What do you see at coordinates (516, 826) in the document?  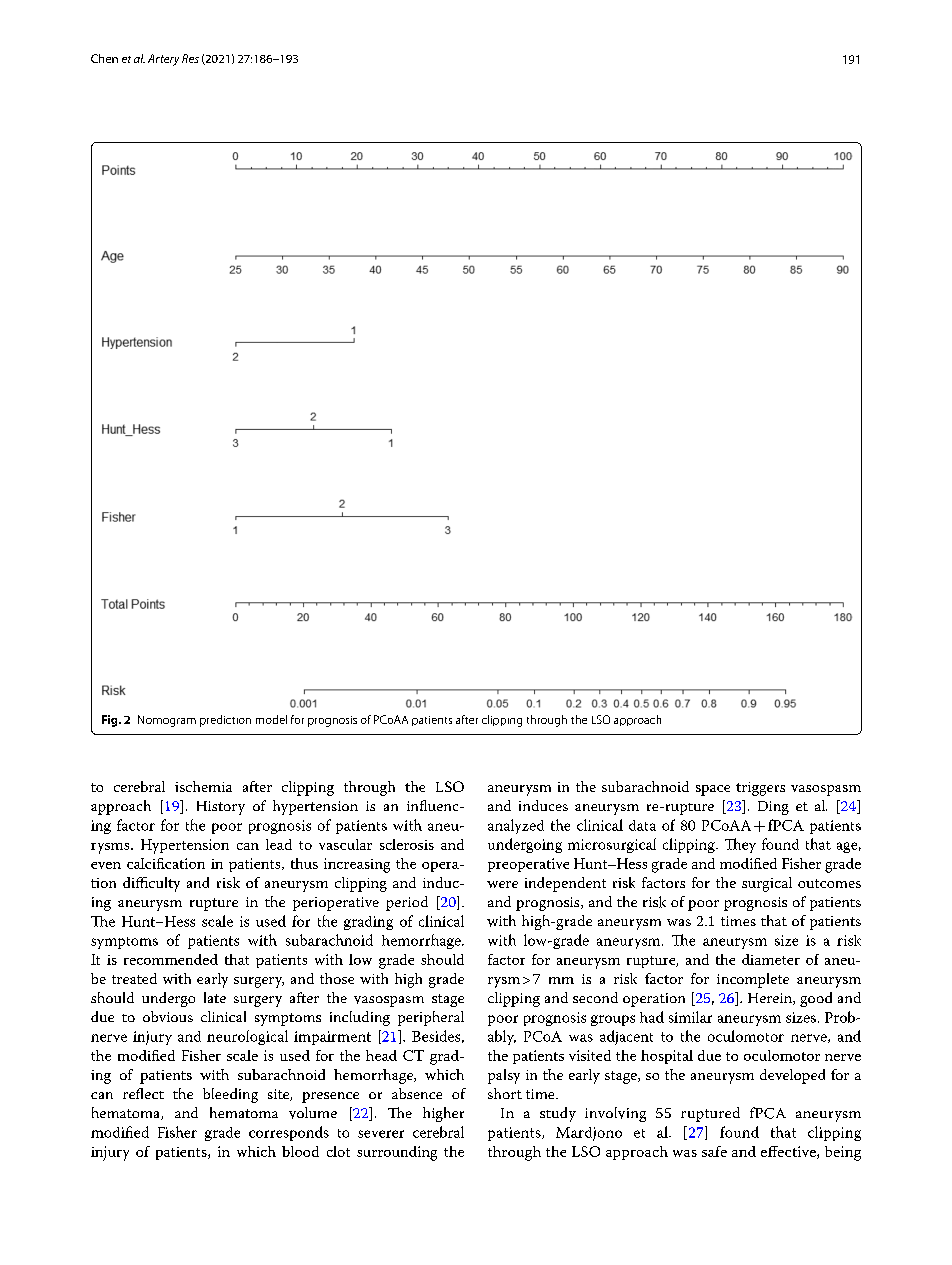 I see `analyzed` at bounding box center [516, 826].
